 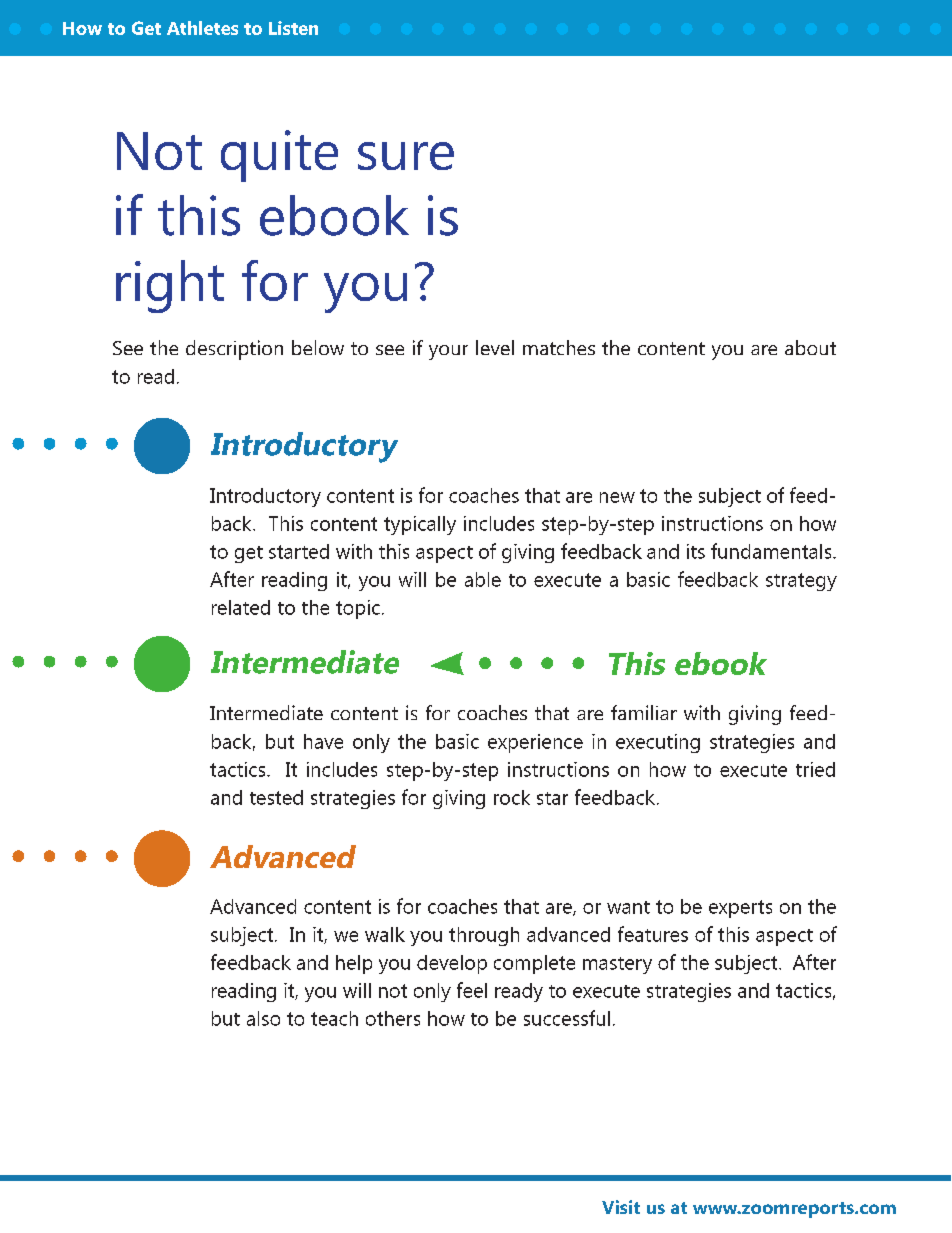 I want to click on level, so click(x=495, y=347).
